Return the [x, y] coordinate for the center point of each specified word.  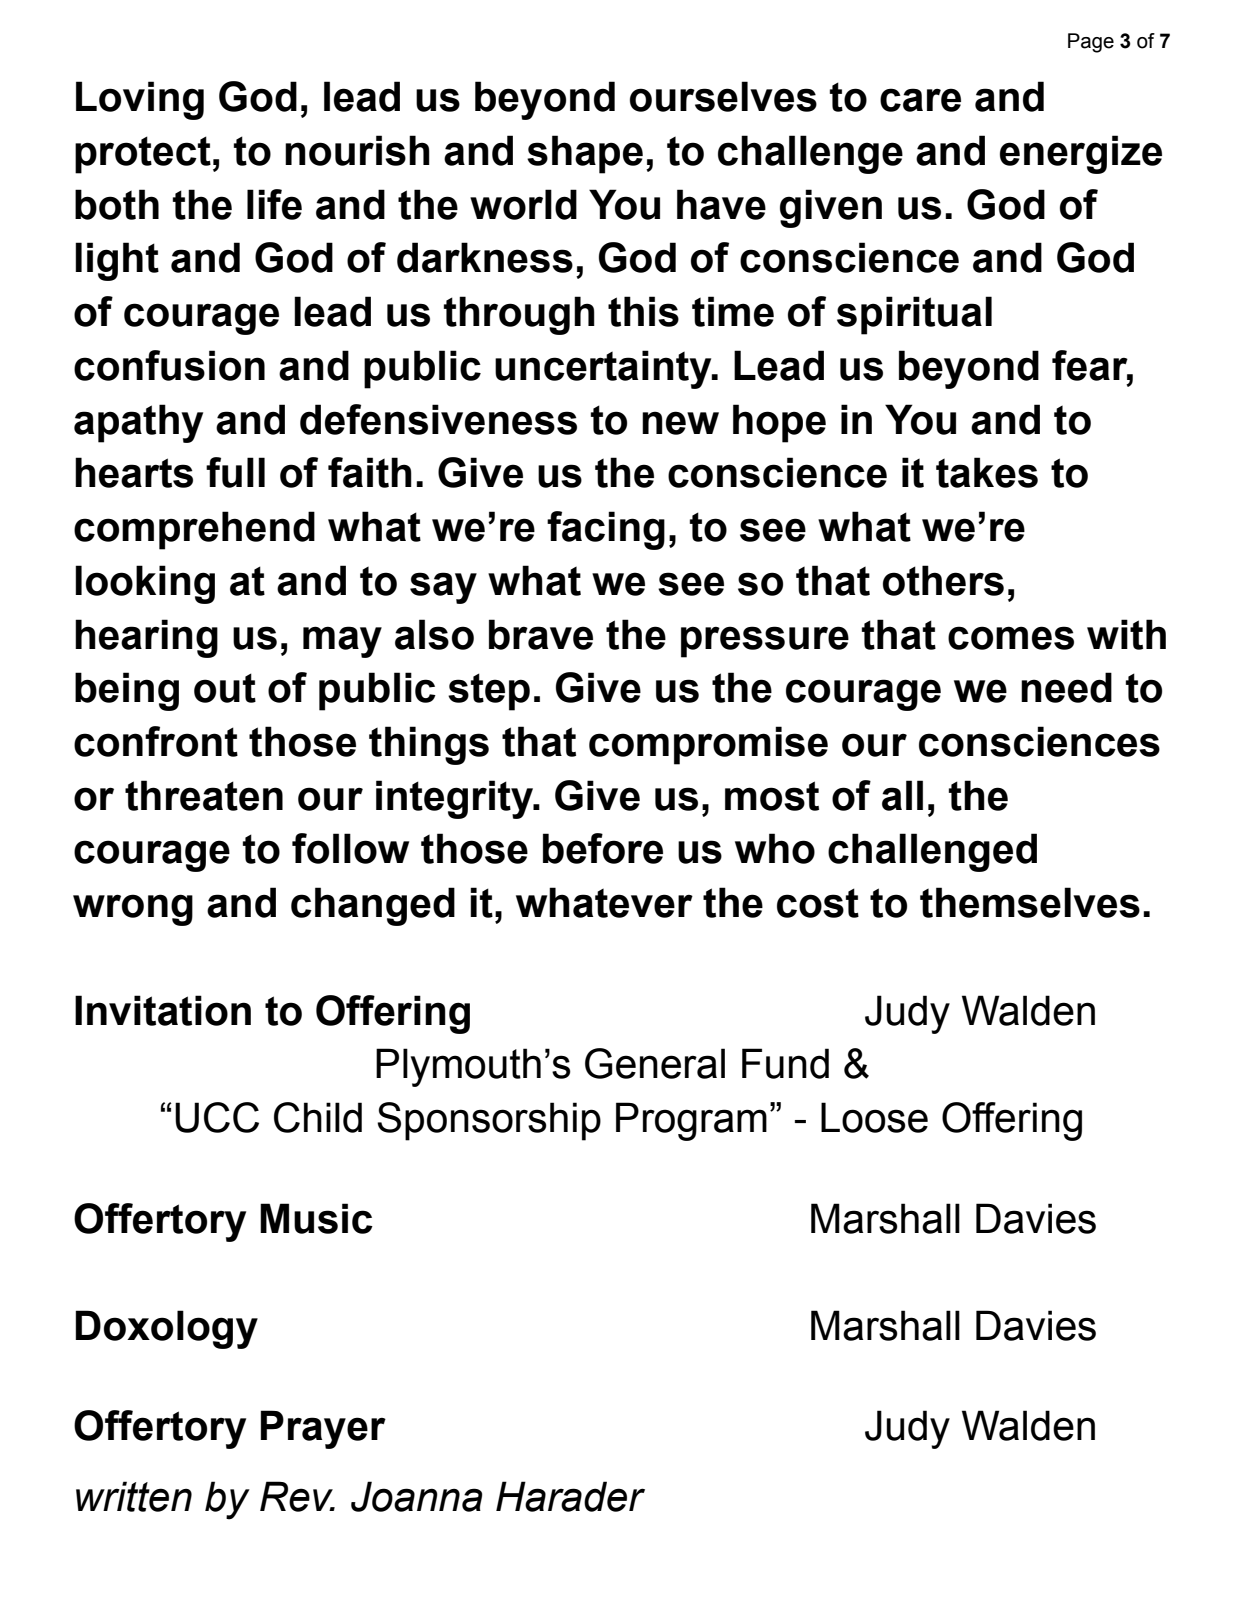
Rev [297, 1496]
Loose [874, 1117]
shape [585, 154]
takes [987, 472]
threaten [204, 795]
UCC [217, 1117]
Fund [785, 1063]
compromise [708, 745]
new [680, 423]
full [235, 472]
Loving [140, 100]
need [1066, 687]
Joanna [416, 1496]
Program [691, 1121]
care [920, 100]
